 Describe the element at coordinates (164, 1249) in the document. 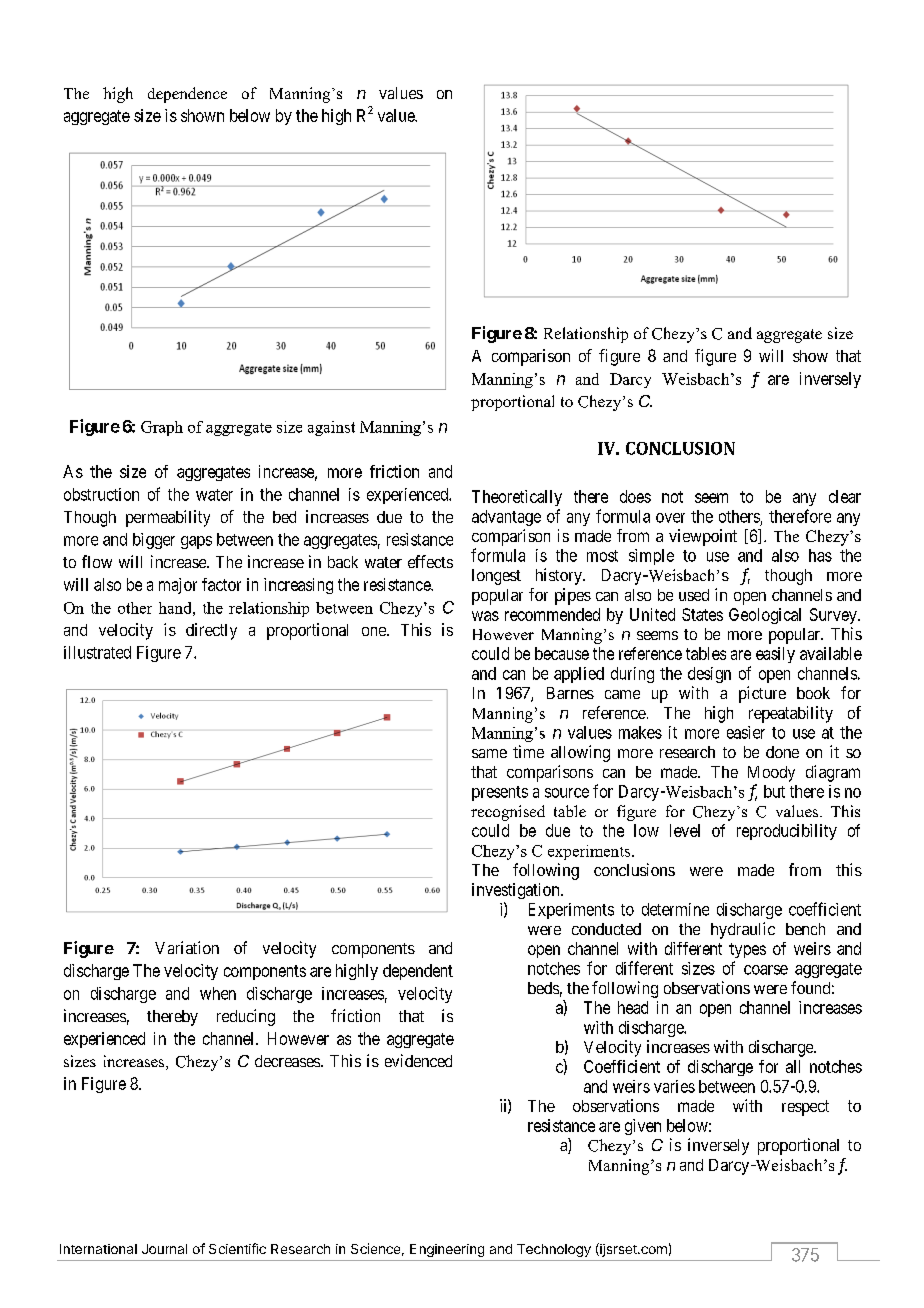

I see `Journal` at that location.
